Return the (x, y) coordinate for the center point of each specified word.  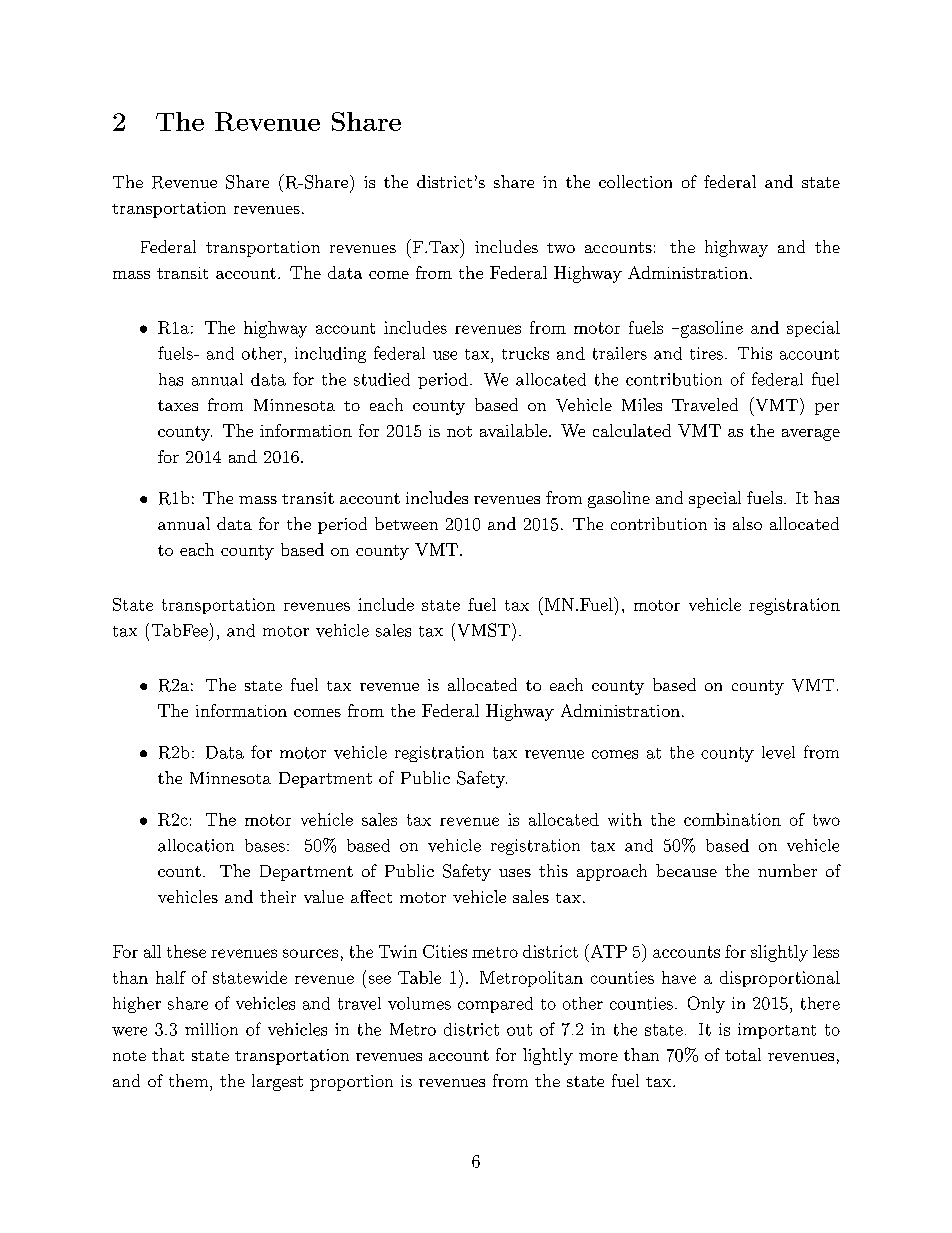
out (519, 1030)
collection (635, 181)
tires (706, 353)
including (330, 355)
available (513, 430)
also (747, 523)
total (743, 1054)
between (406, 523)
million (211, 1029)
